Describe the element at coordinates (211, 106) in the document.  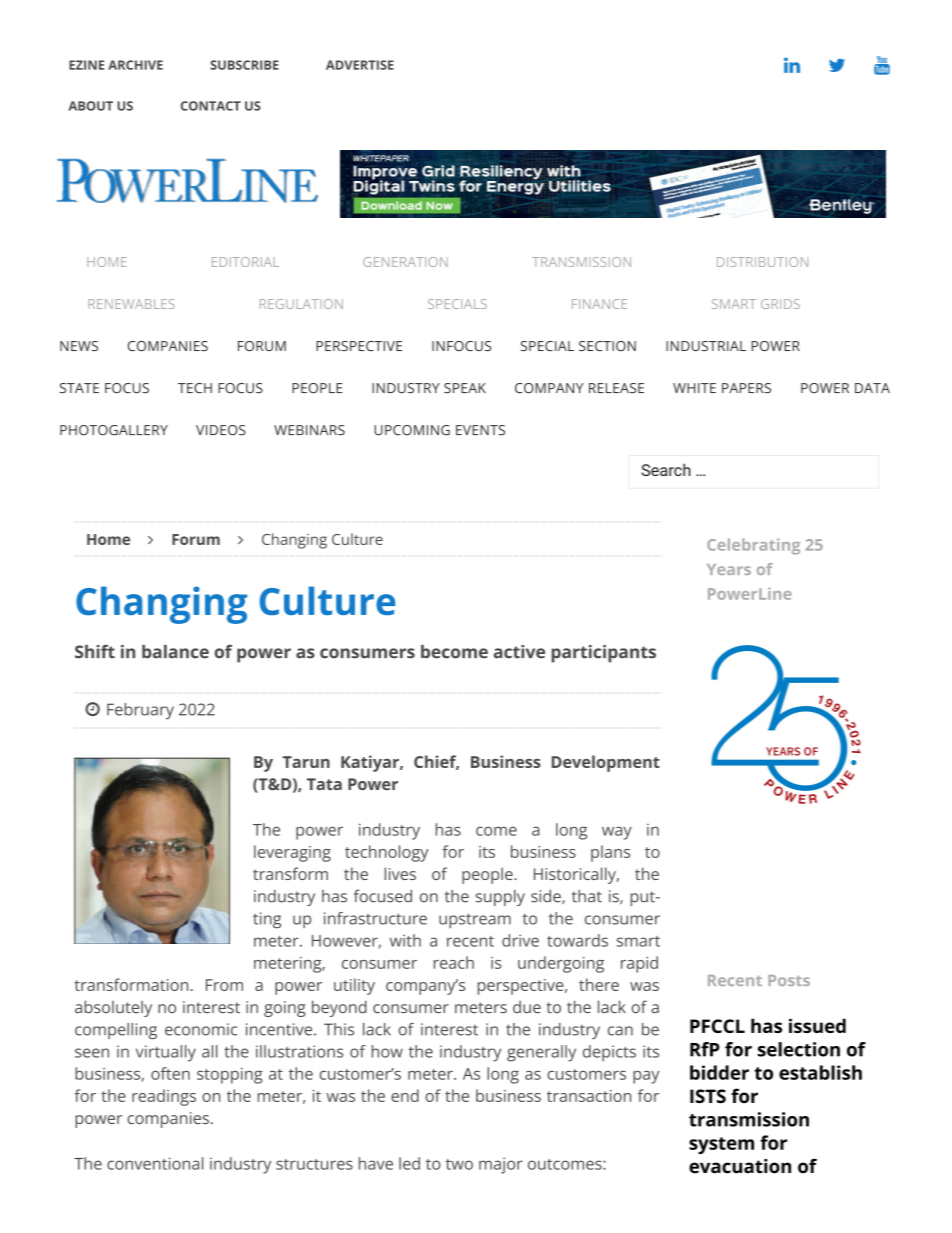
I see `CONTACT` at that location.
